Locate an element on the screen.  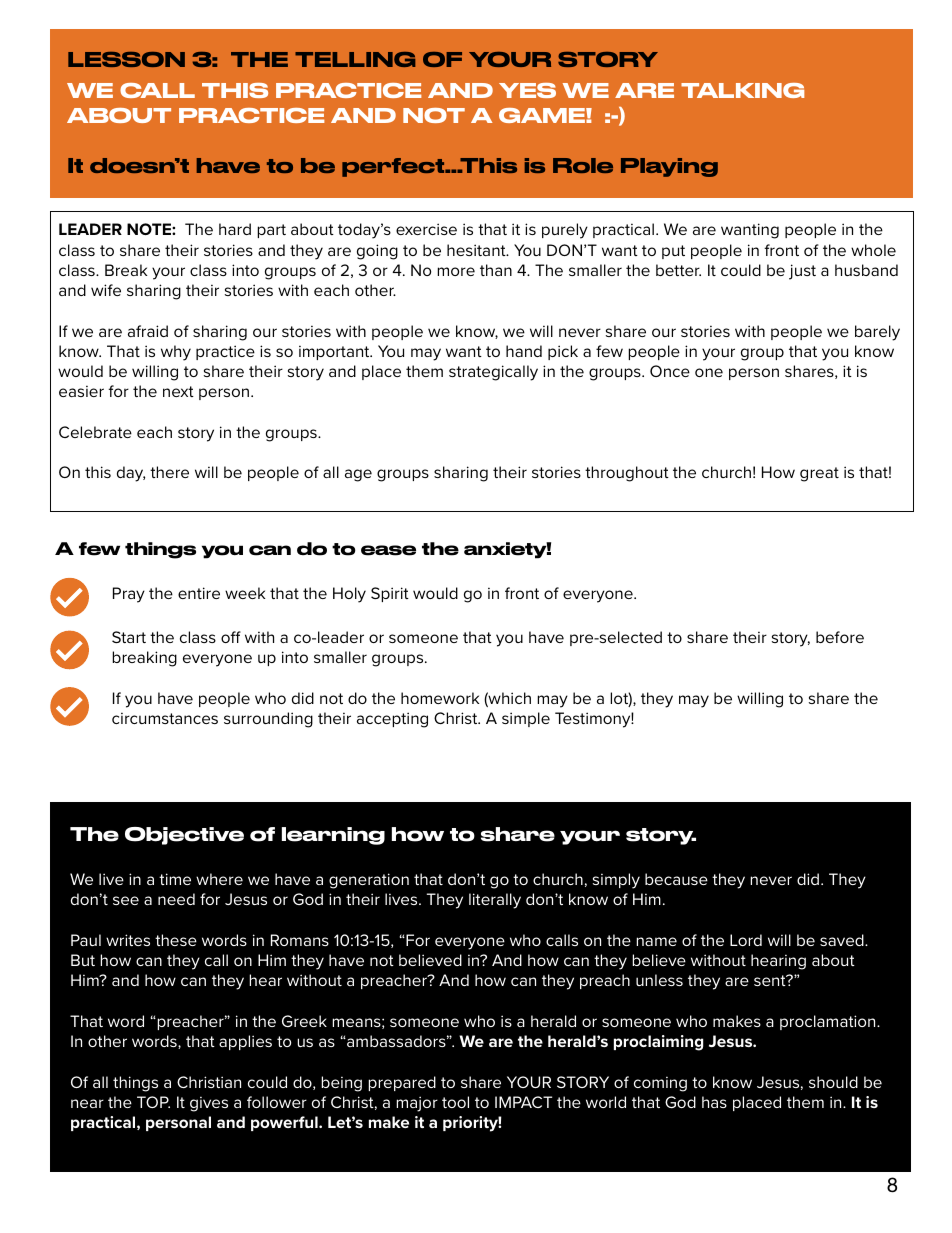
TOP is located at coordinates (153, 1102).
